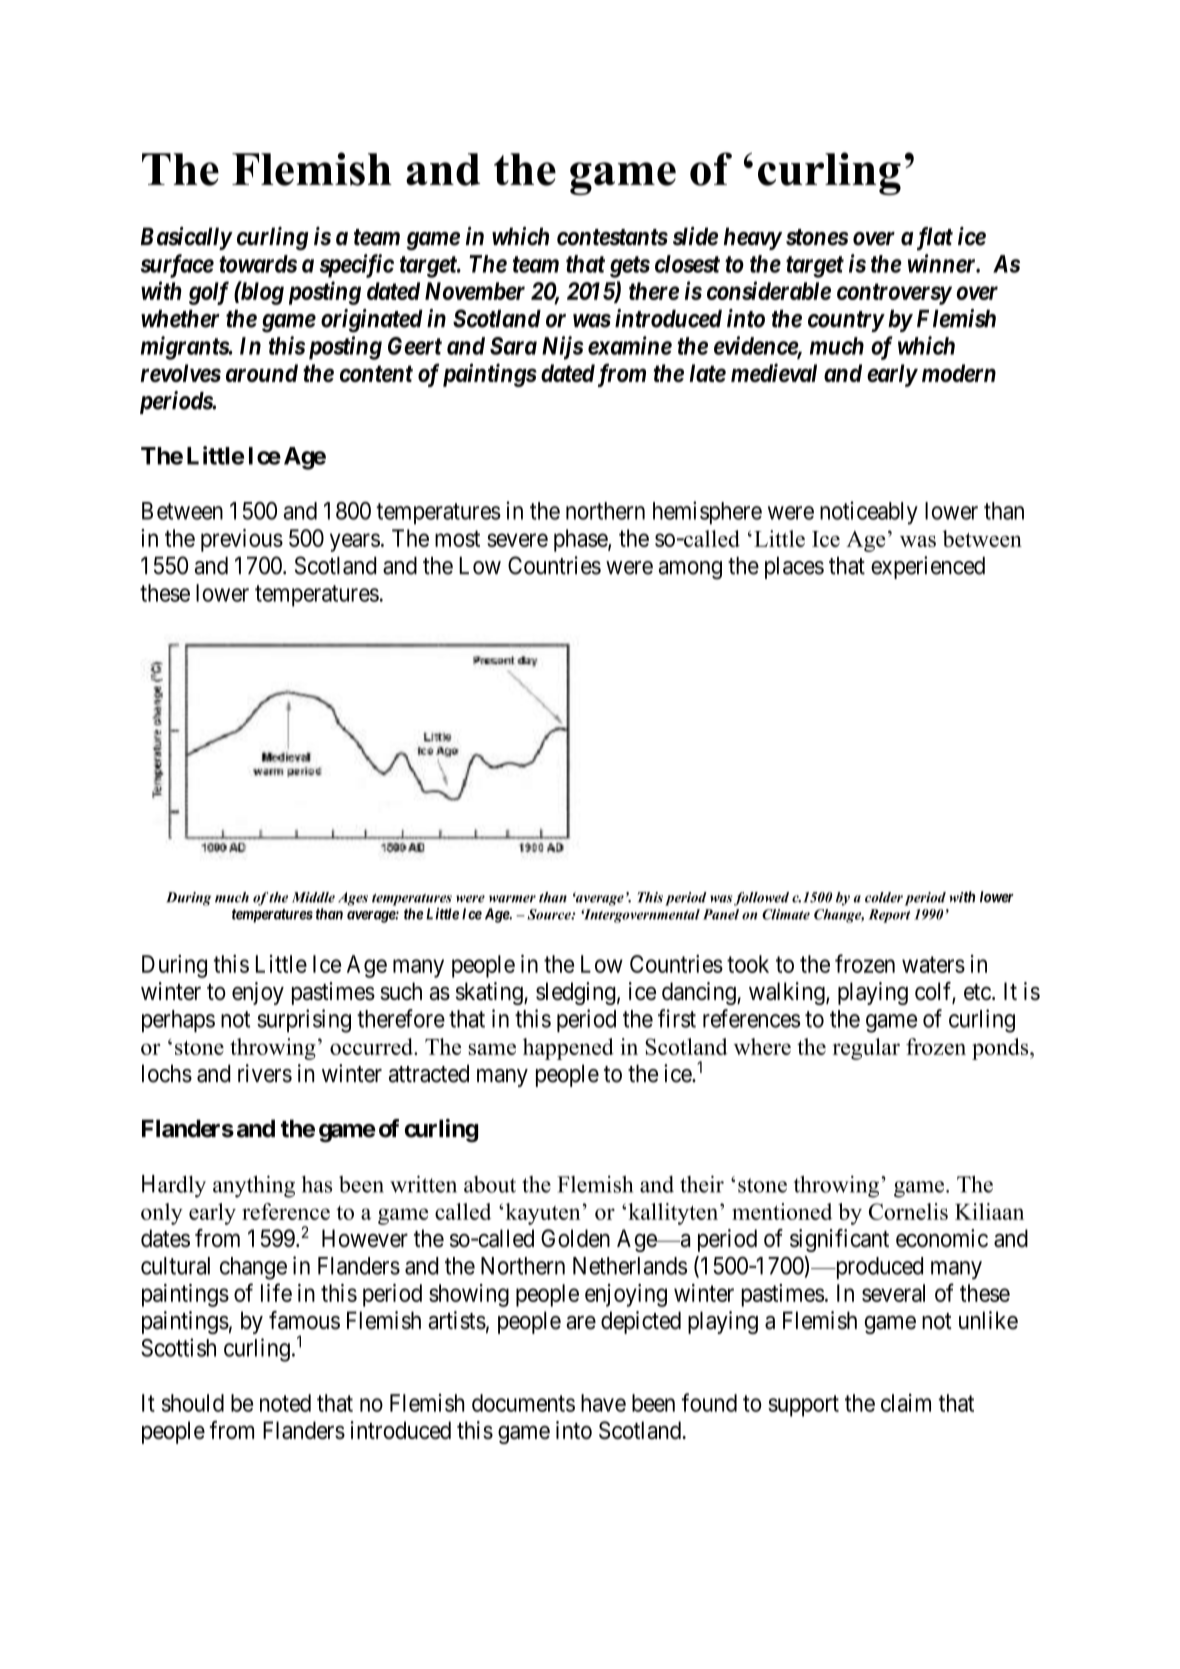  Describe the element at coordinates (603, 1403) in the screenshot. I see `have` at that location.
